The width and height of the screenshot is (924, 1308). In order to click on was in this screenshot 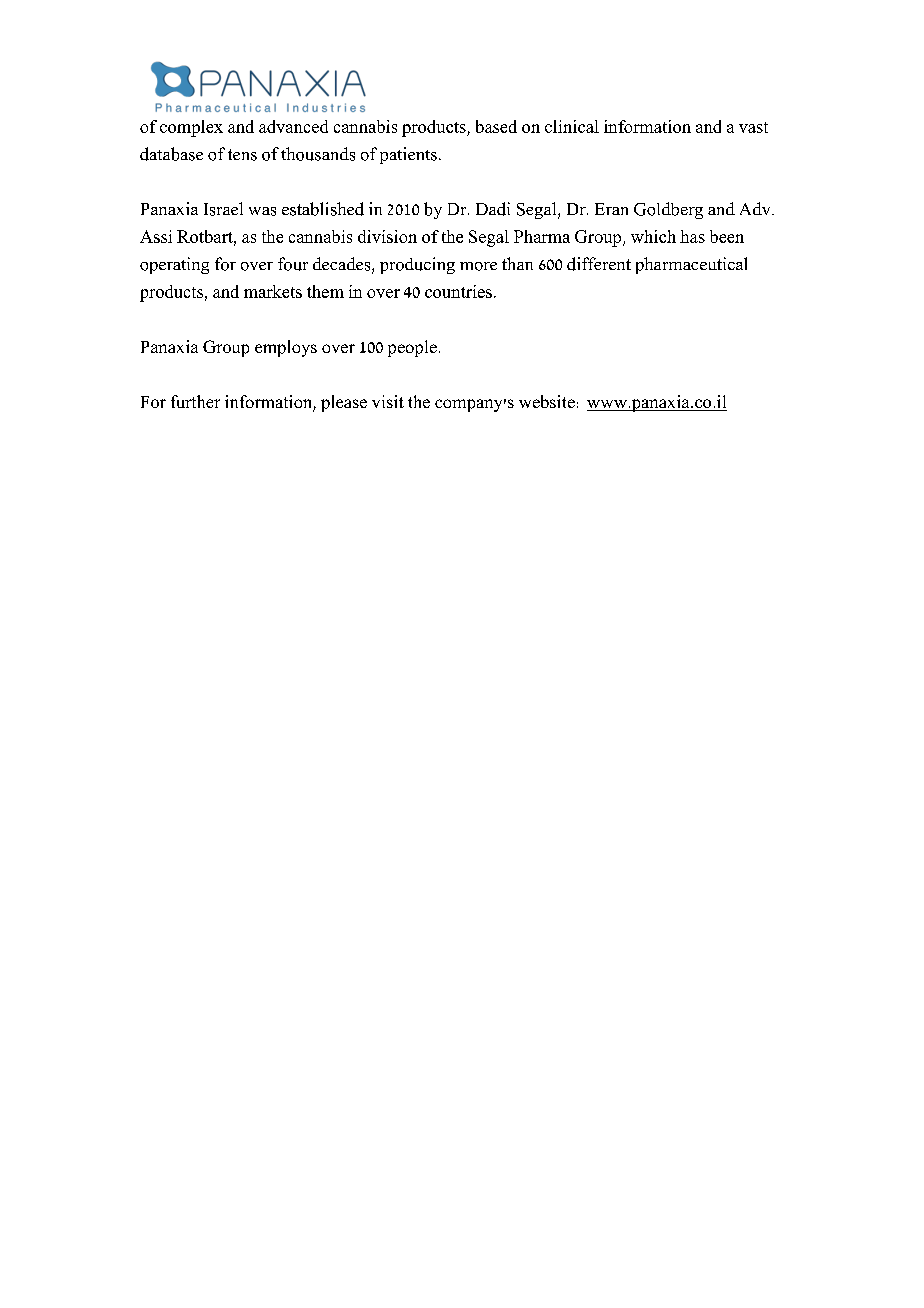, I will do `click(262, 211)`.
